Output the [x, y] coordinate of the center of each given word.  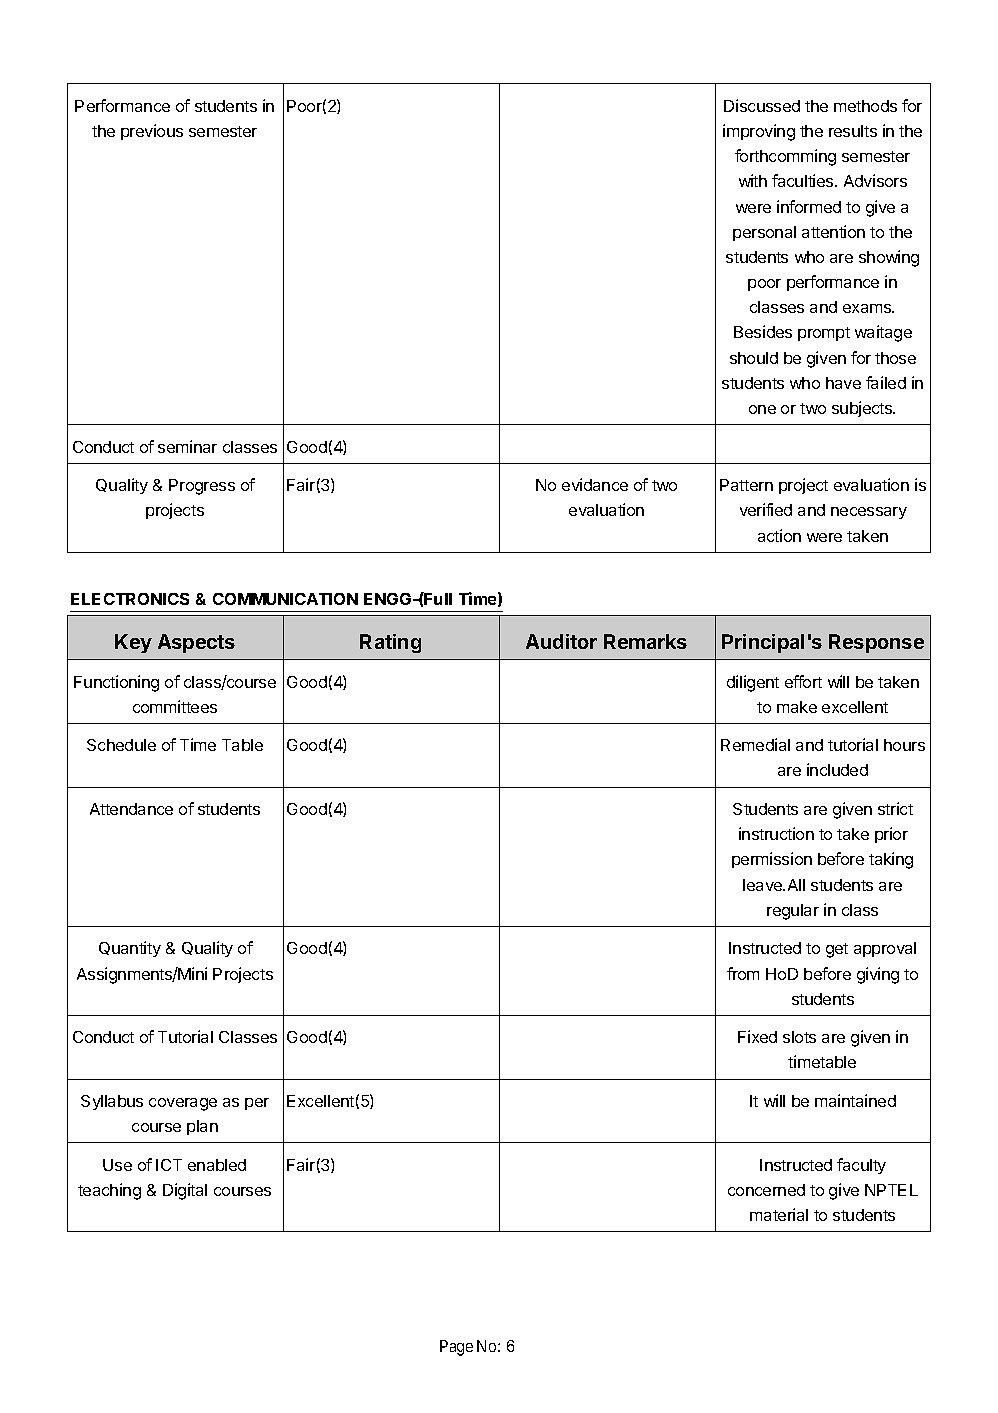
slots [799, 1037]
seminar [187, 446]
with [753, 180]
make [797, 707]
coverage [183, 1104]
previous [152, 132]
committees [175, 706]
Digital [185, 1191]
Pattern [746, 485]
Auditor [561, 641]
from [743, 973]
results [853, 131]
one [762, 409]
